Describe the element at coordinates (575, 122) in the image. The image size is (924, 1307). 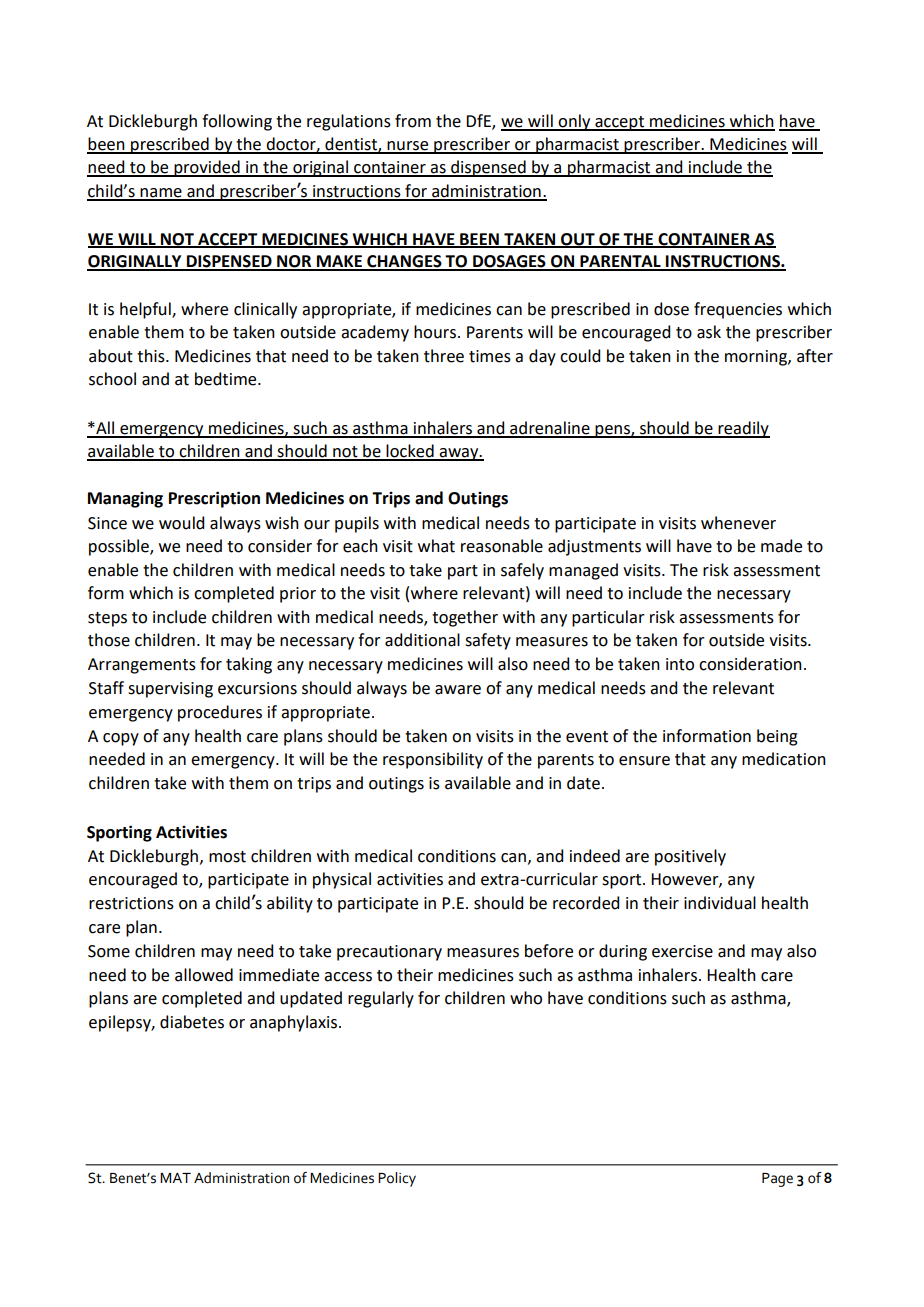
I see `only` at that location.
